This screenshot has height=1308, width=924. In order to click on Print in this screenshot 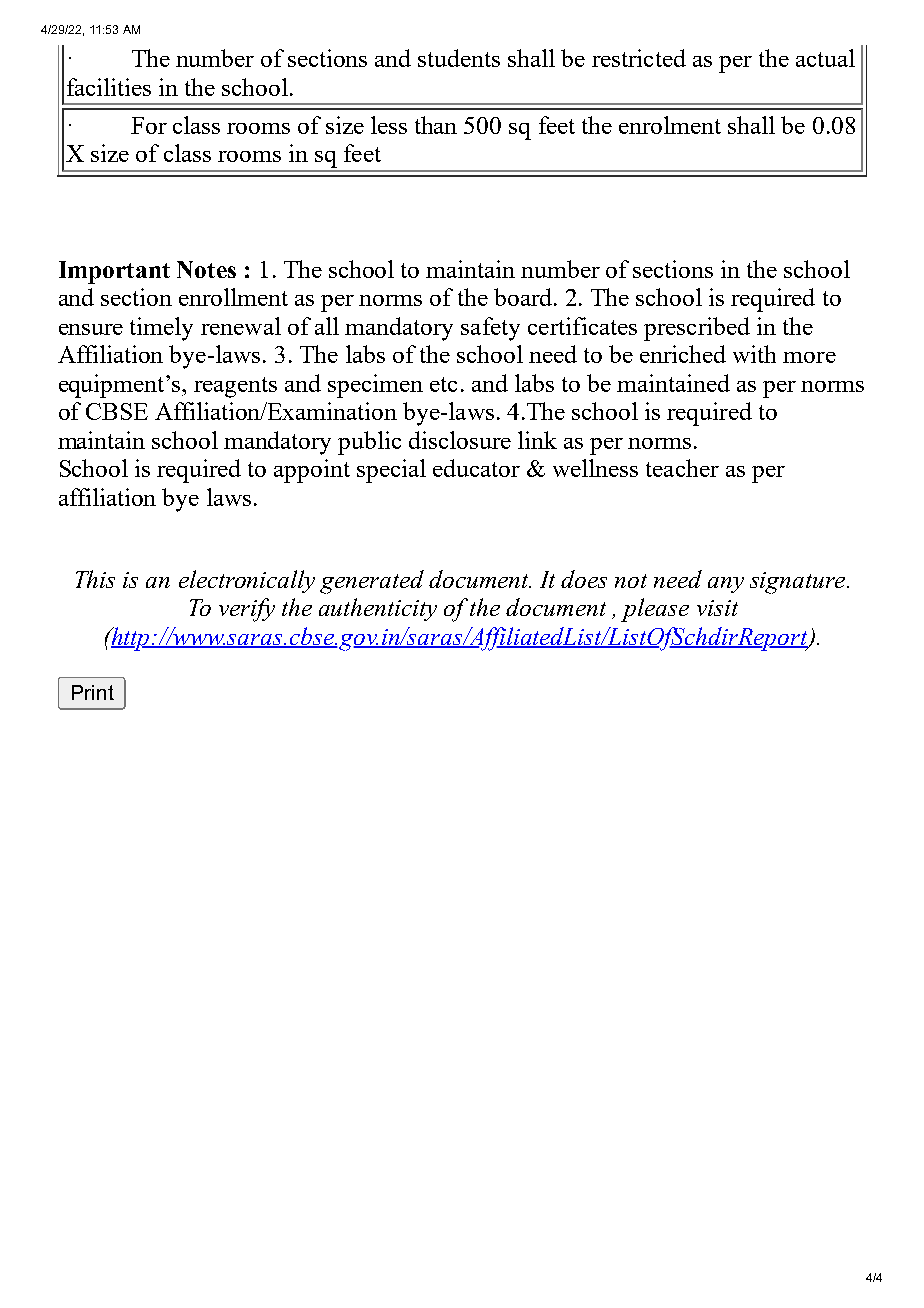, I will do `click(93, 692)`.
